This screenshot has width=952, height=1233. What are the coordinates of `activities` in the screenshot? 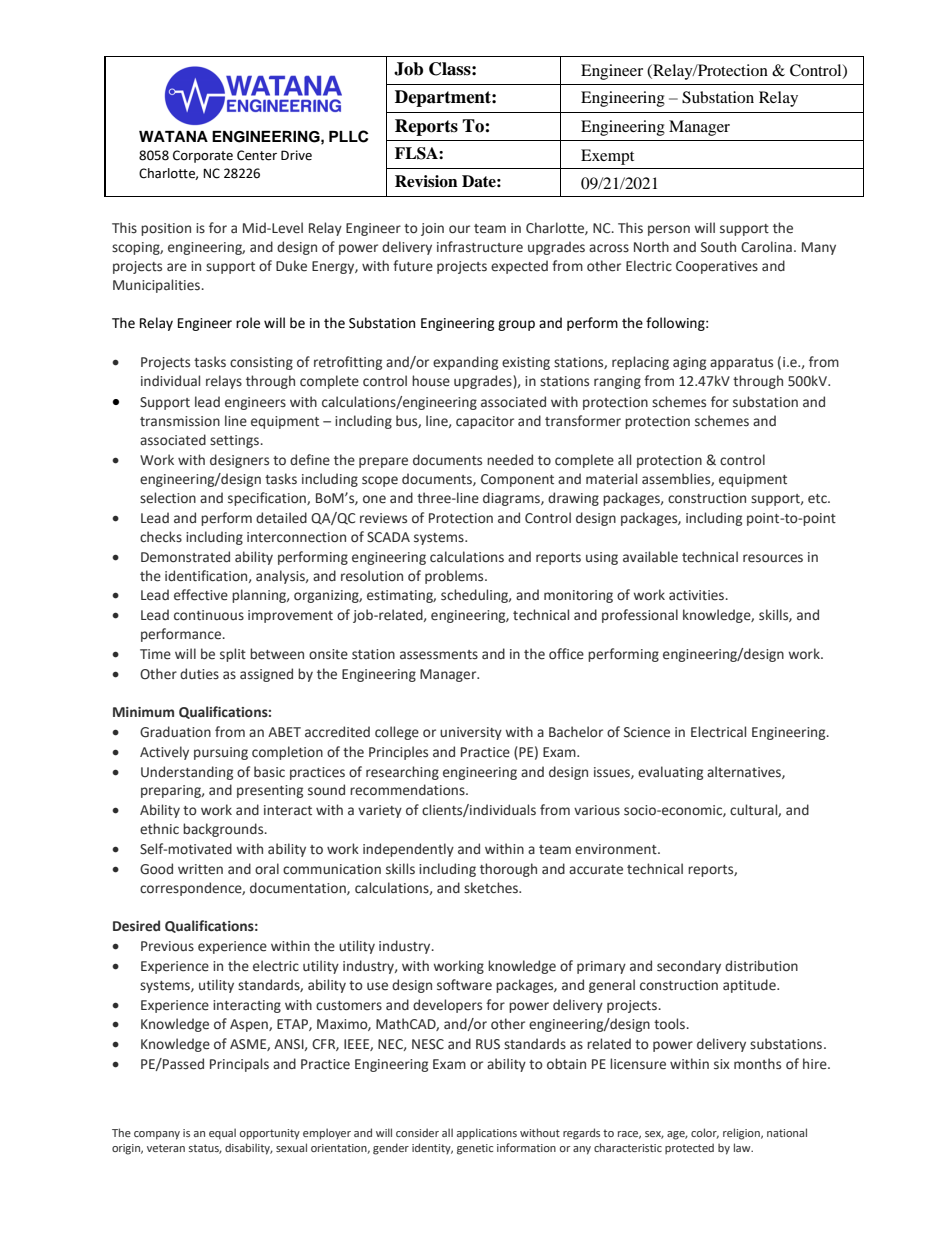 It's located at (698, 595).
